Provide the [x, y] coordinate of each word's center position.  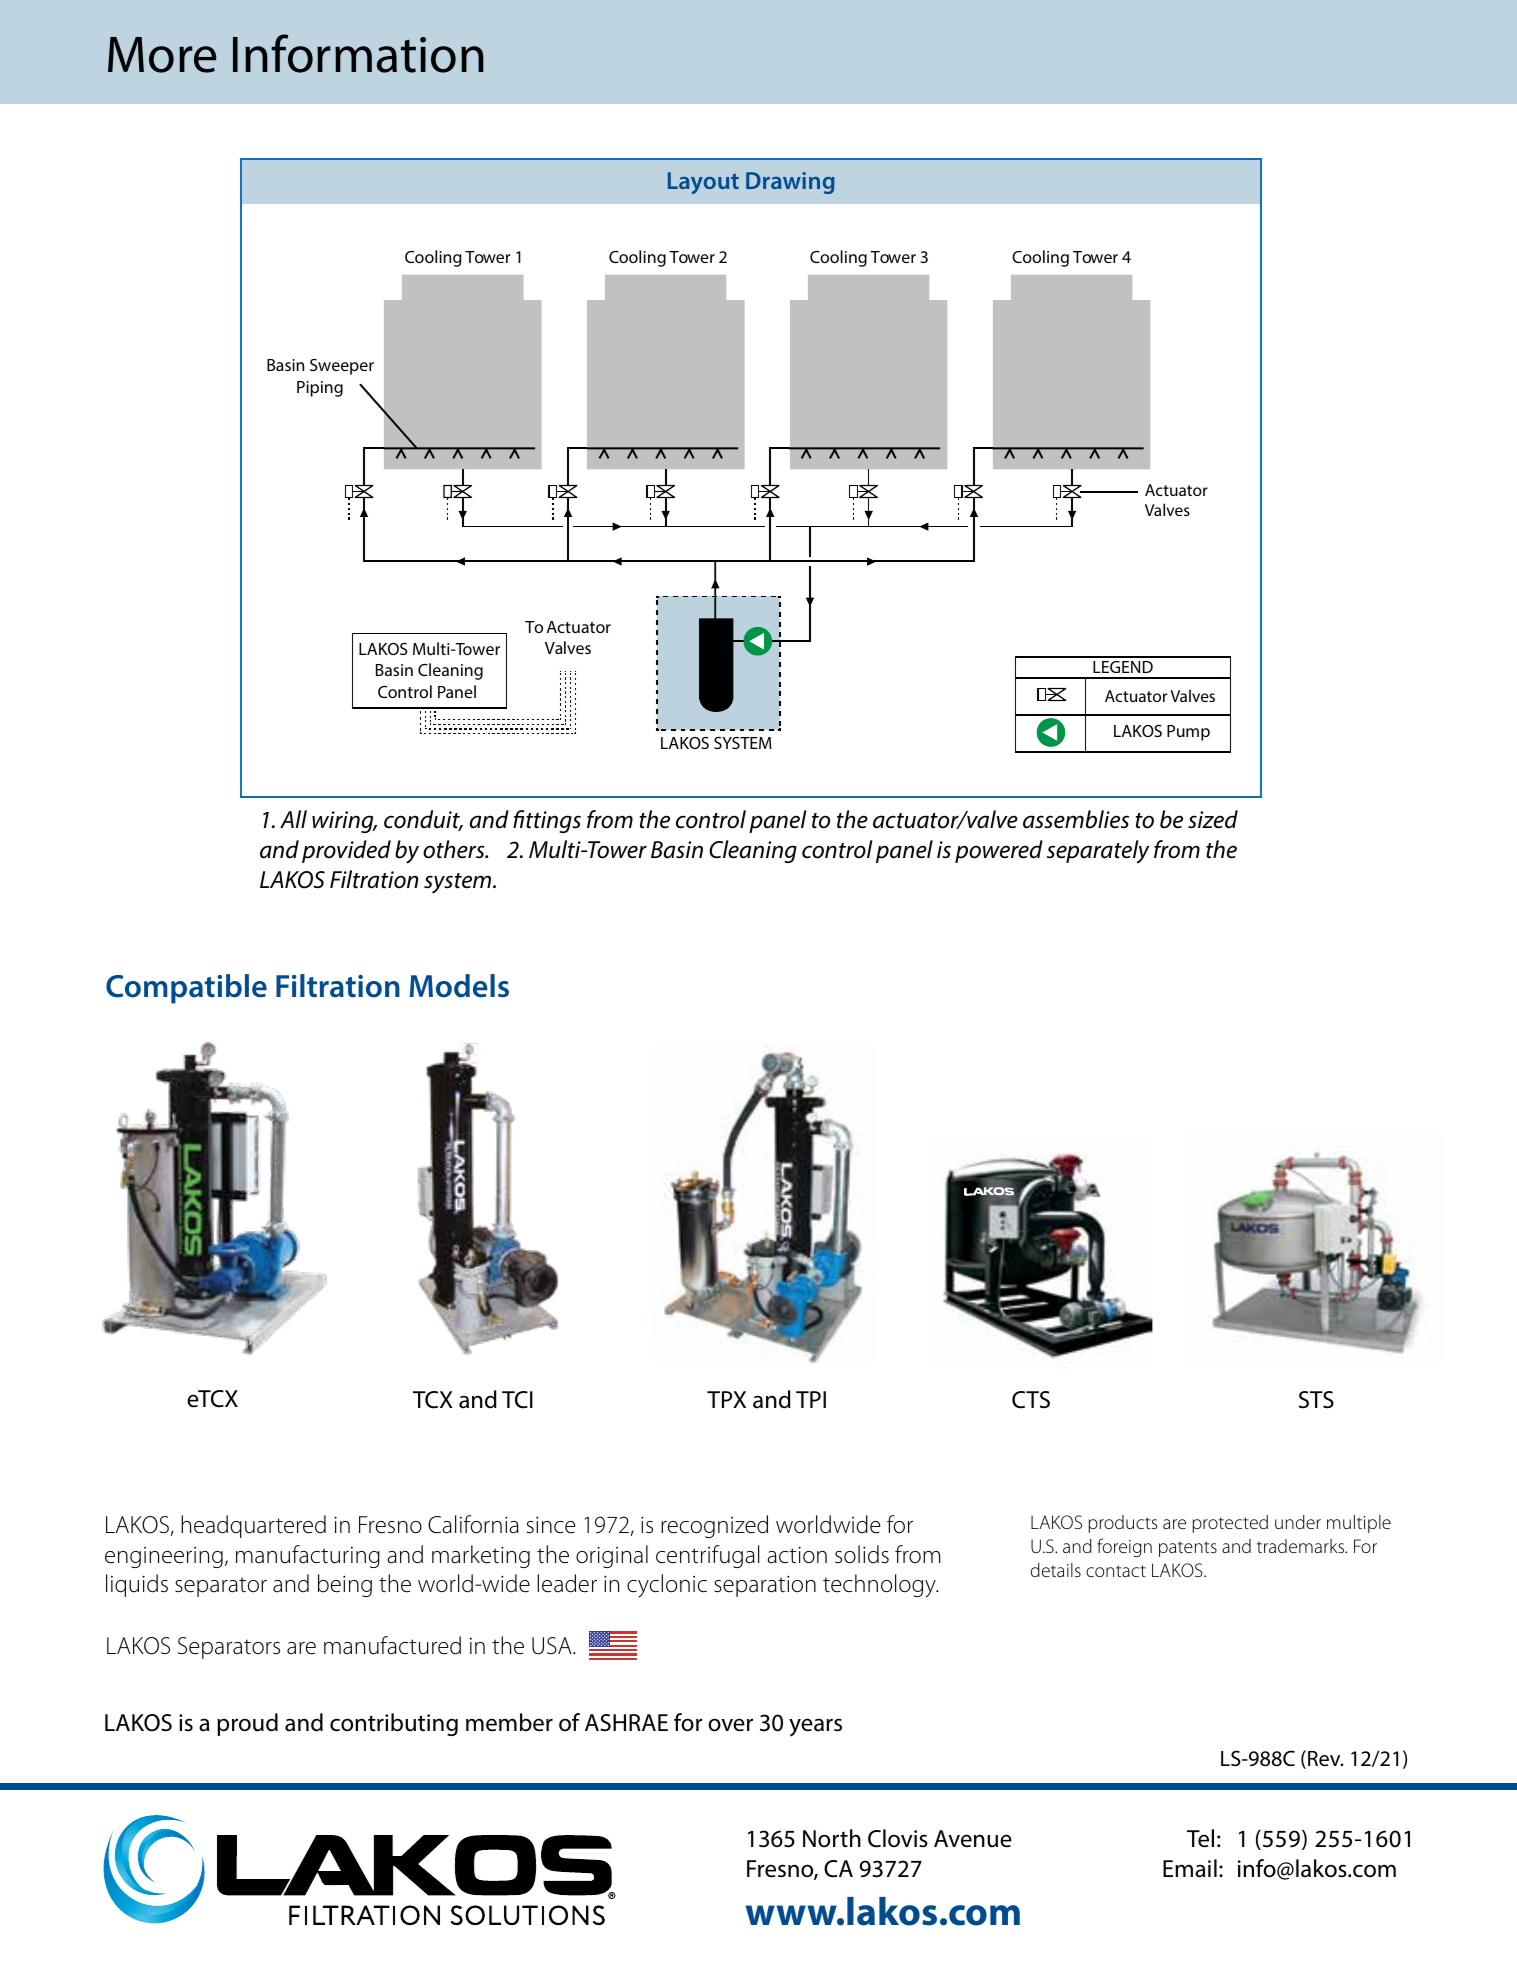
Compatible [186, 989]
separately [1098, 852]
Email [1190, 1868]
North [832, 1838]
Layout [703, 183]
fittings [547, 821]
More [162, 55]
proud [247, 1724]
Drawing [790, 183]
